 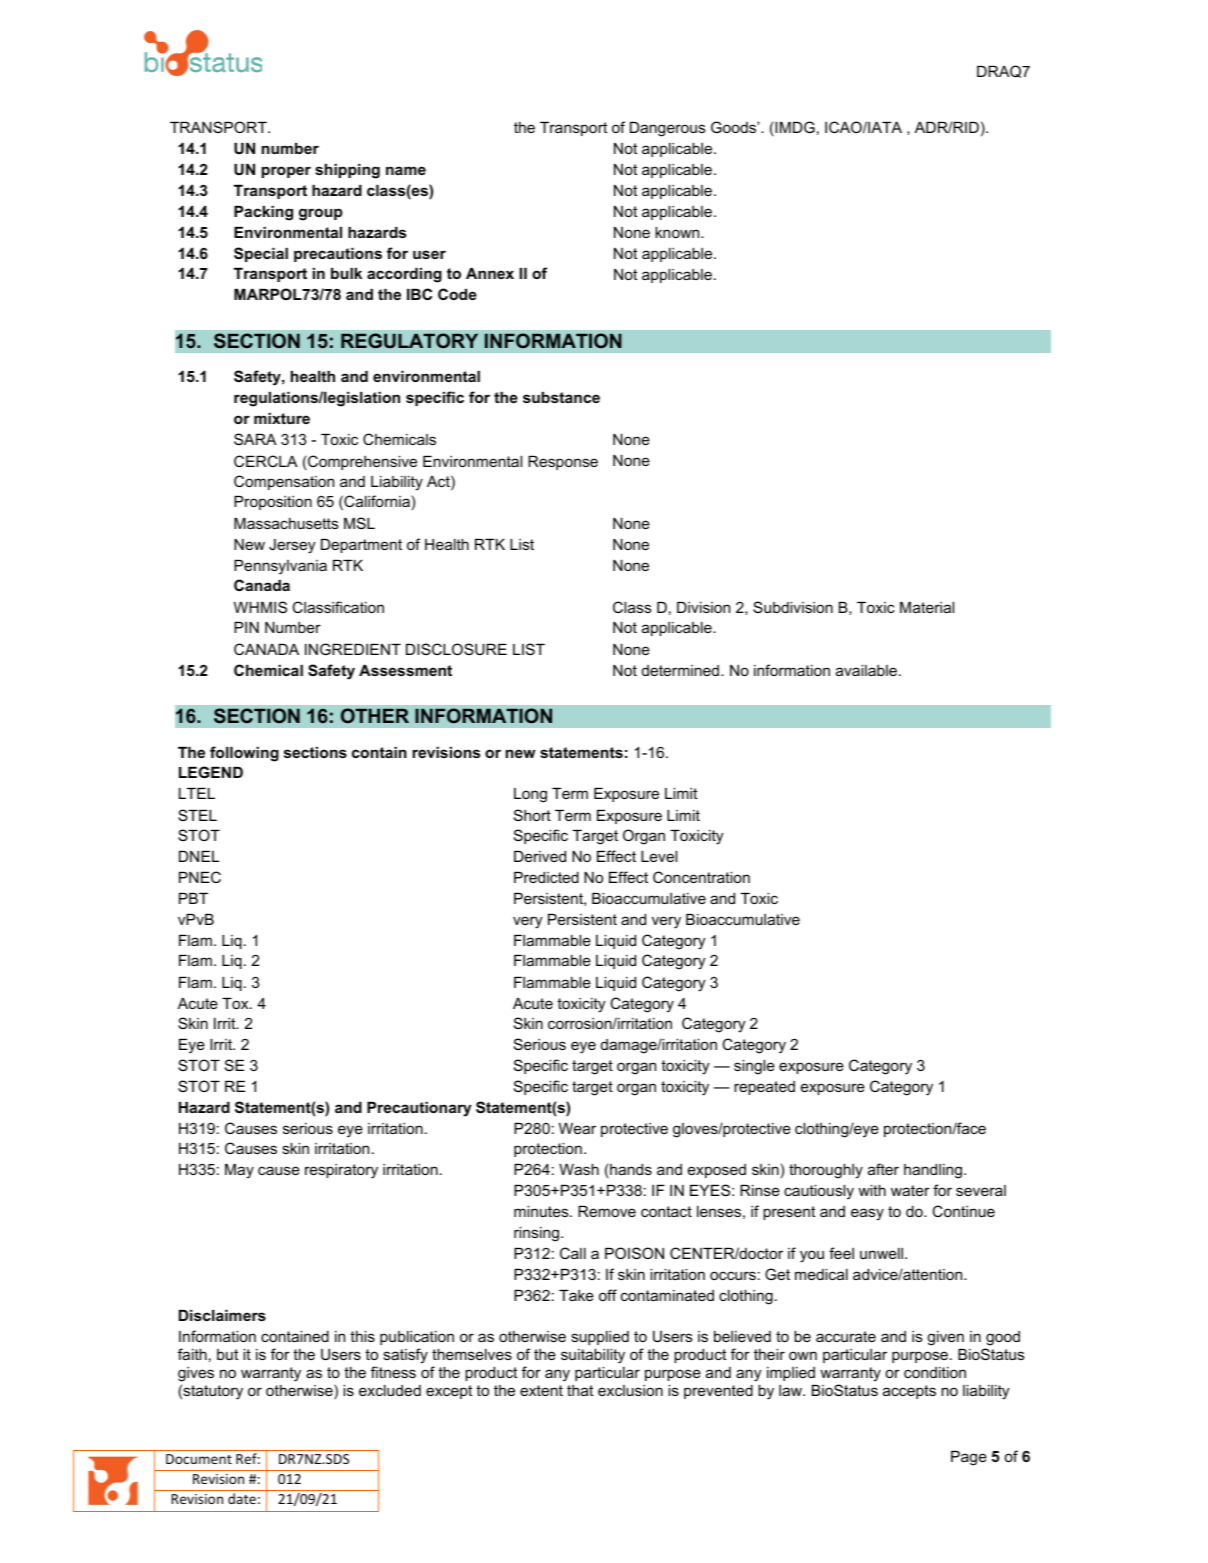 I want to click on known, so click(x=678, y=232).
